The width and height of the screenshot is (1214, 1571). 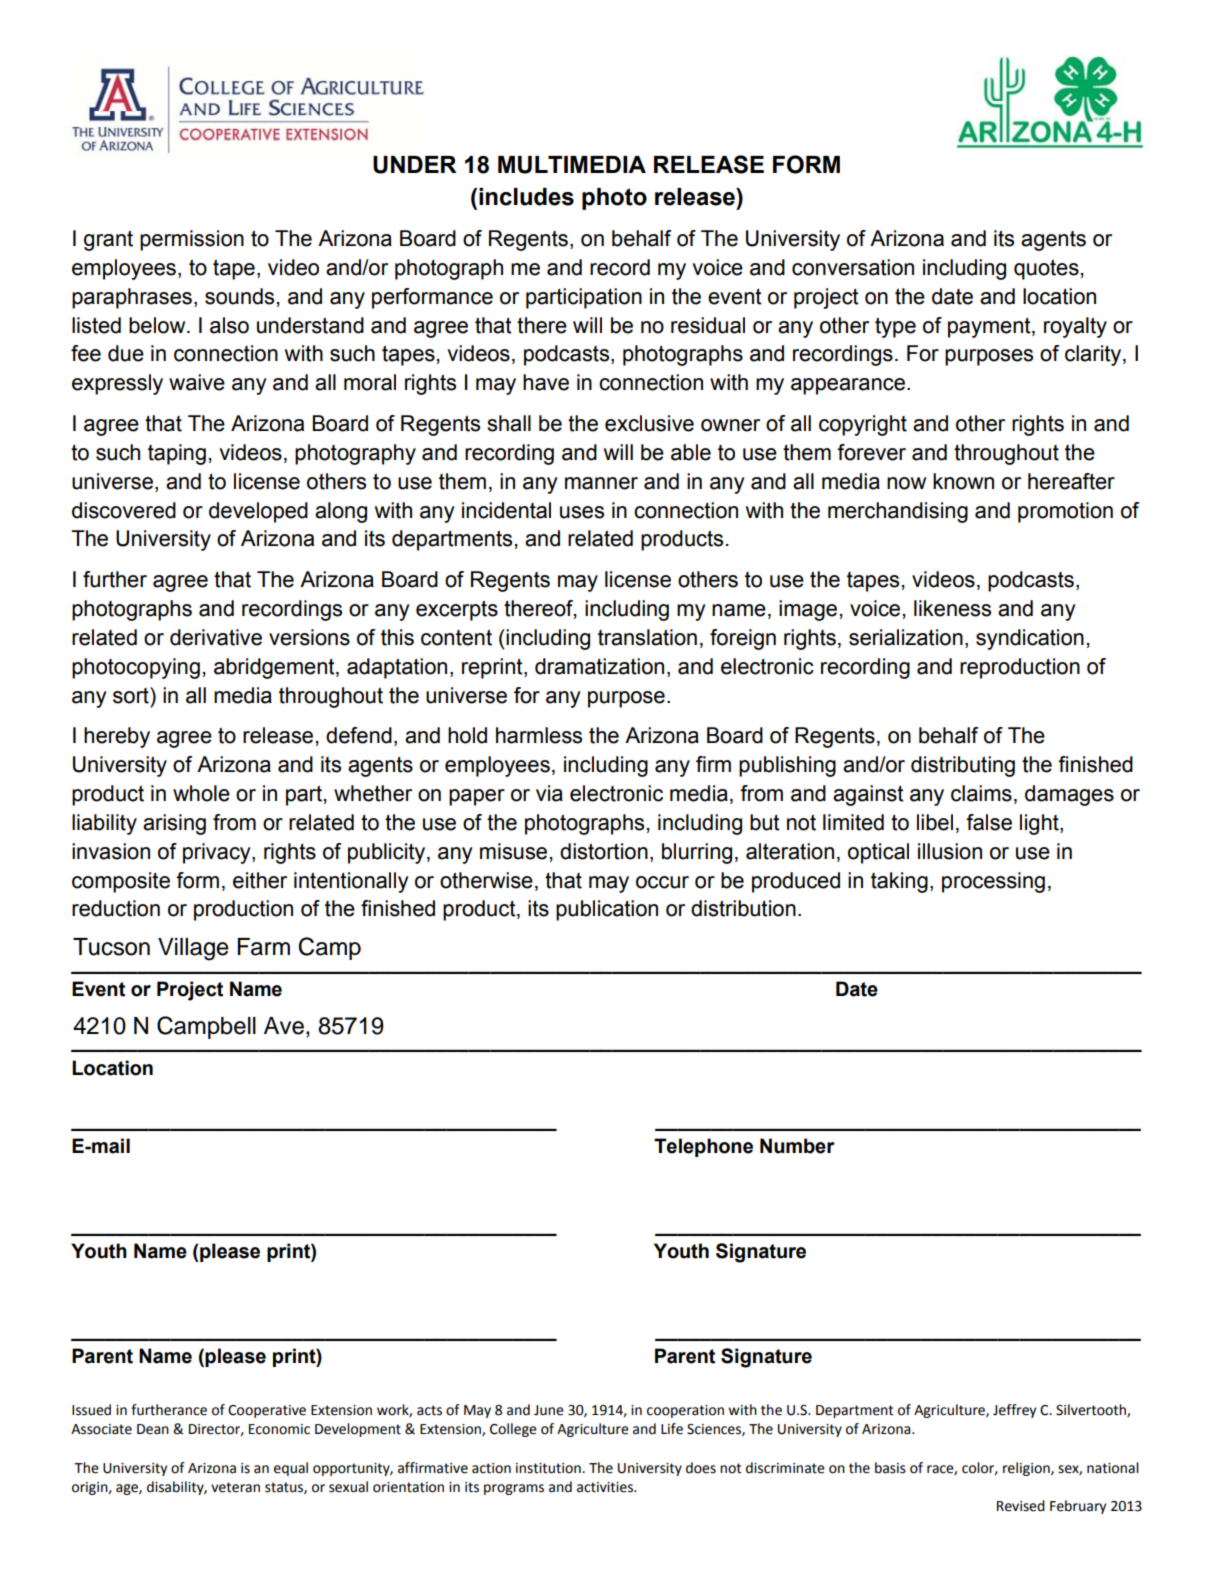 What do you see at coordinates (993, 882) in the screenshot?
I see `processing` at bounding box center [993, 882].
